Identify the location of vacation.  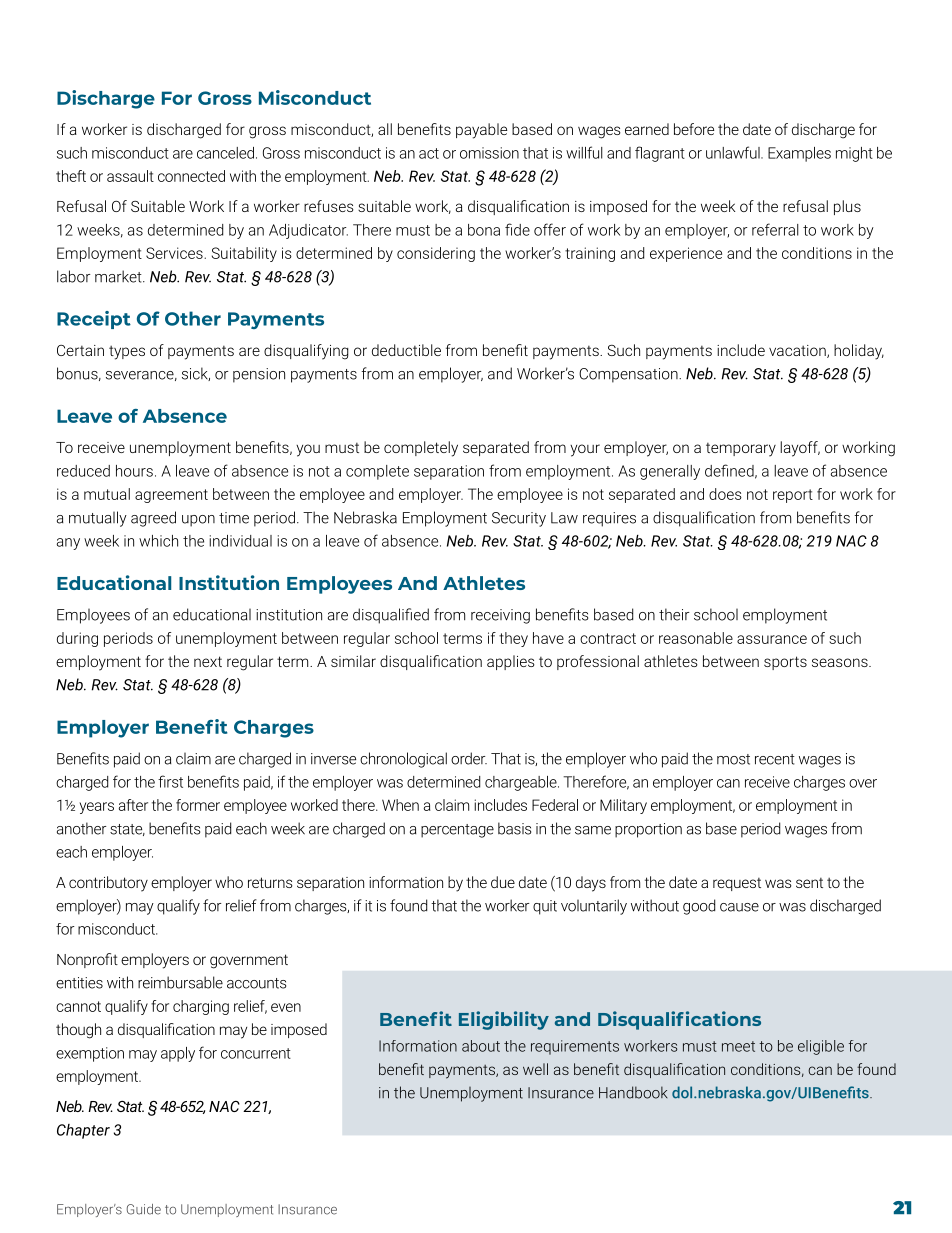
(798, 351).
